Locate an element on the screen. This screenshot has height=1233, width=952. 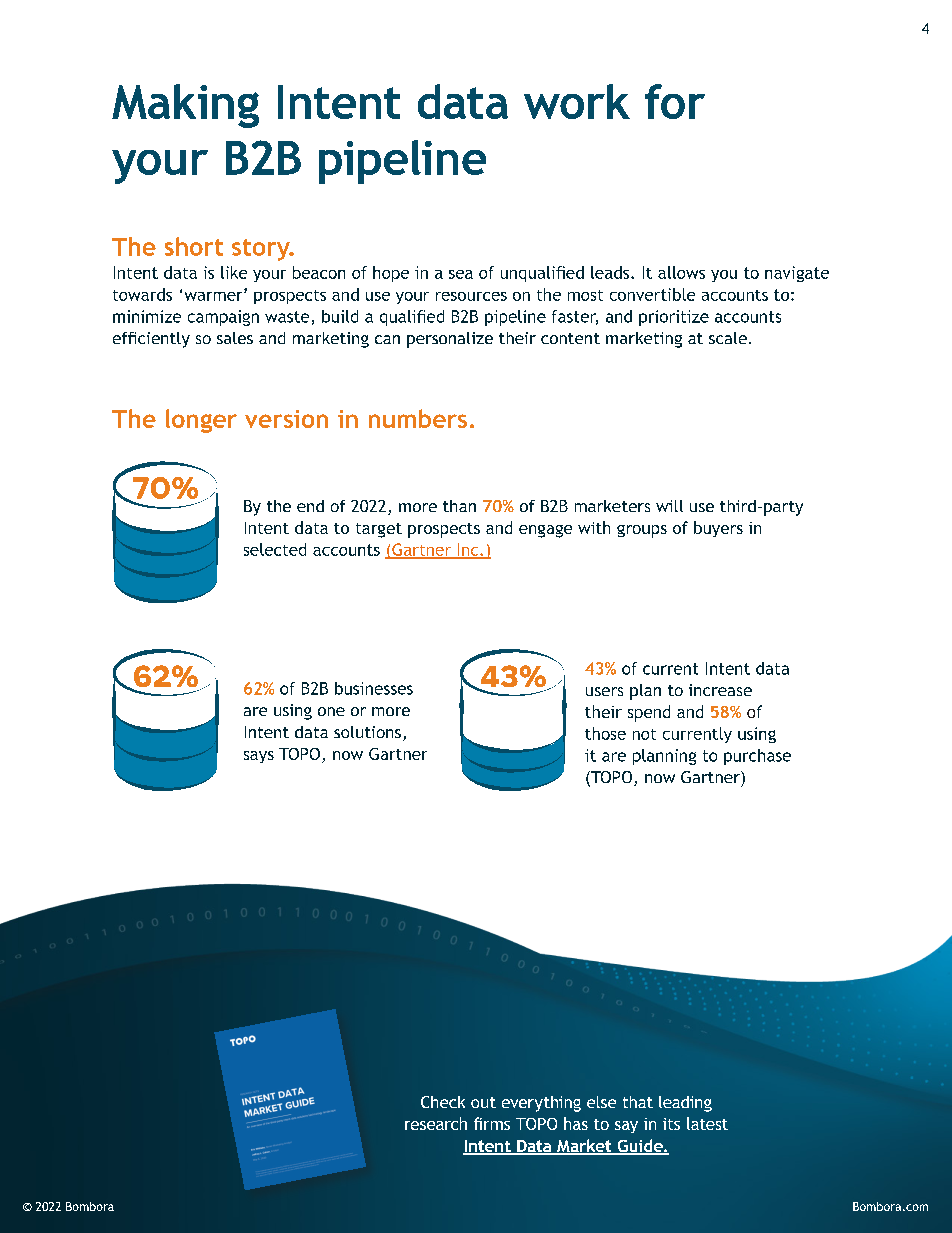
solutions is located at coordinates (367, 732).
